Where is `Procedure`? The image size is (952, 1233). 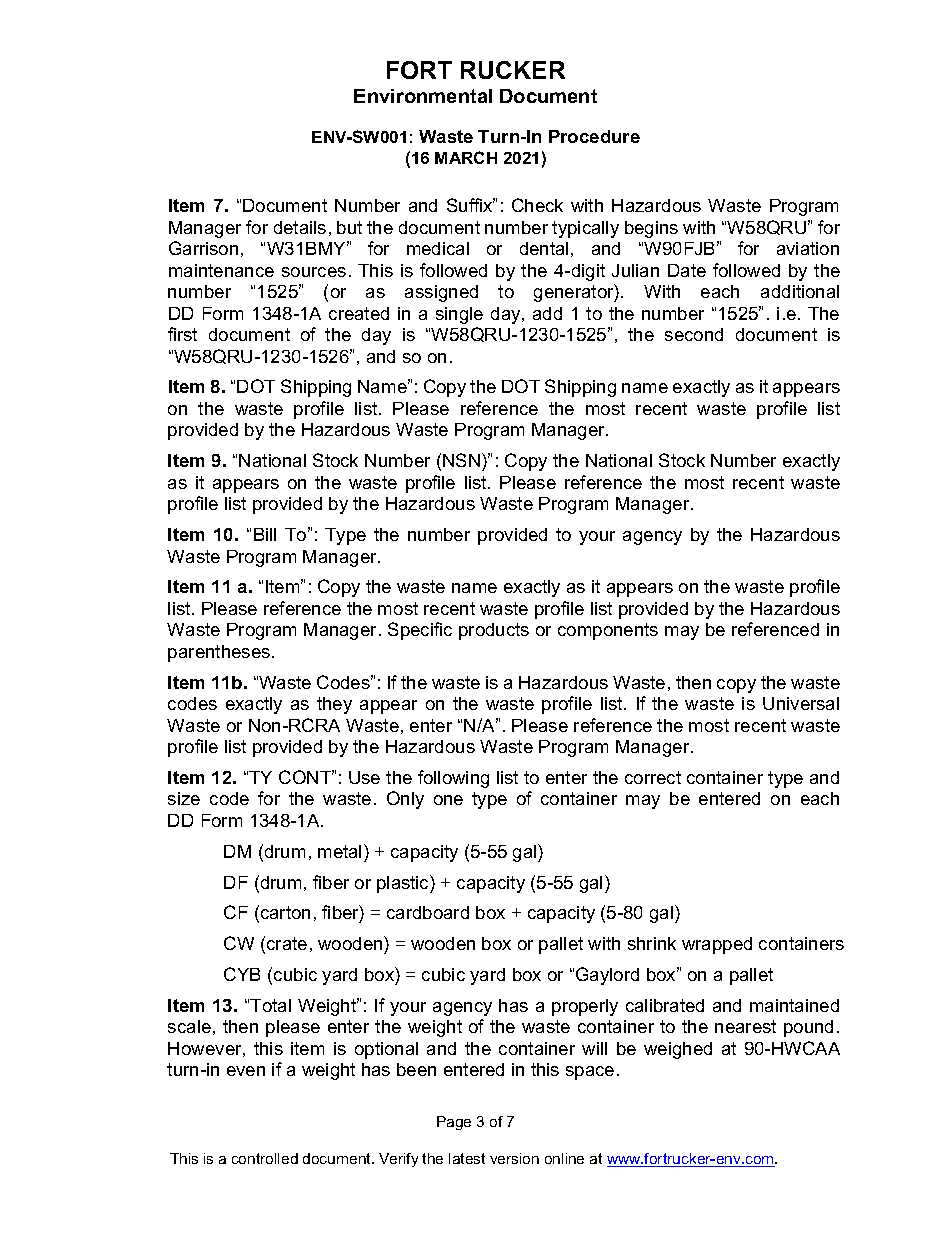
Procedure is located at coordinates (594, 136).
